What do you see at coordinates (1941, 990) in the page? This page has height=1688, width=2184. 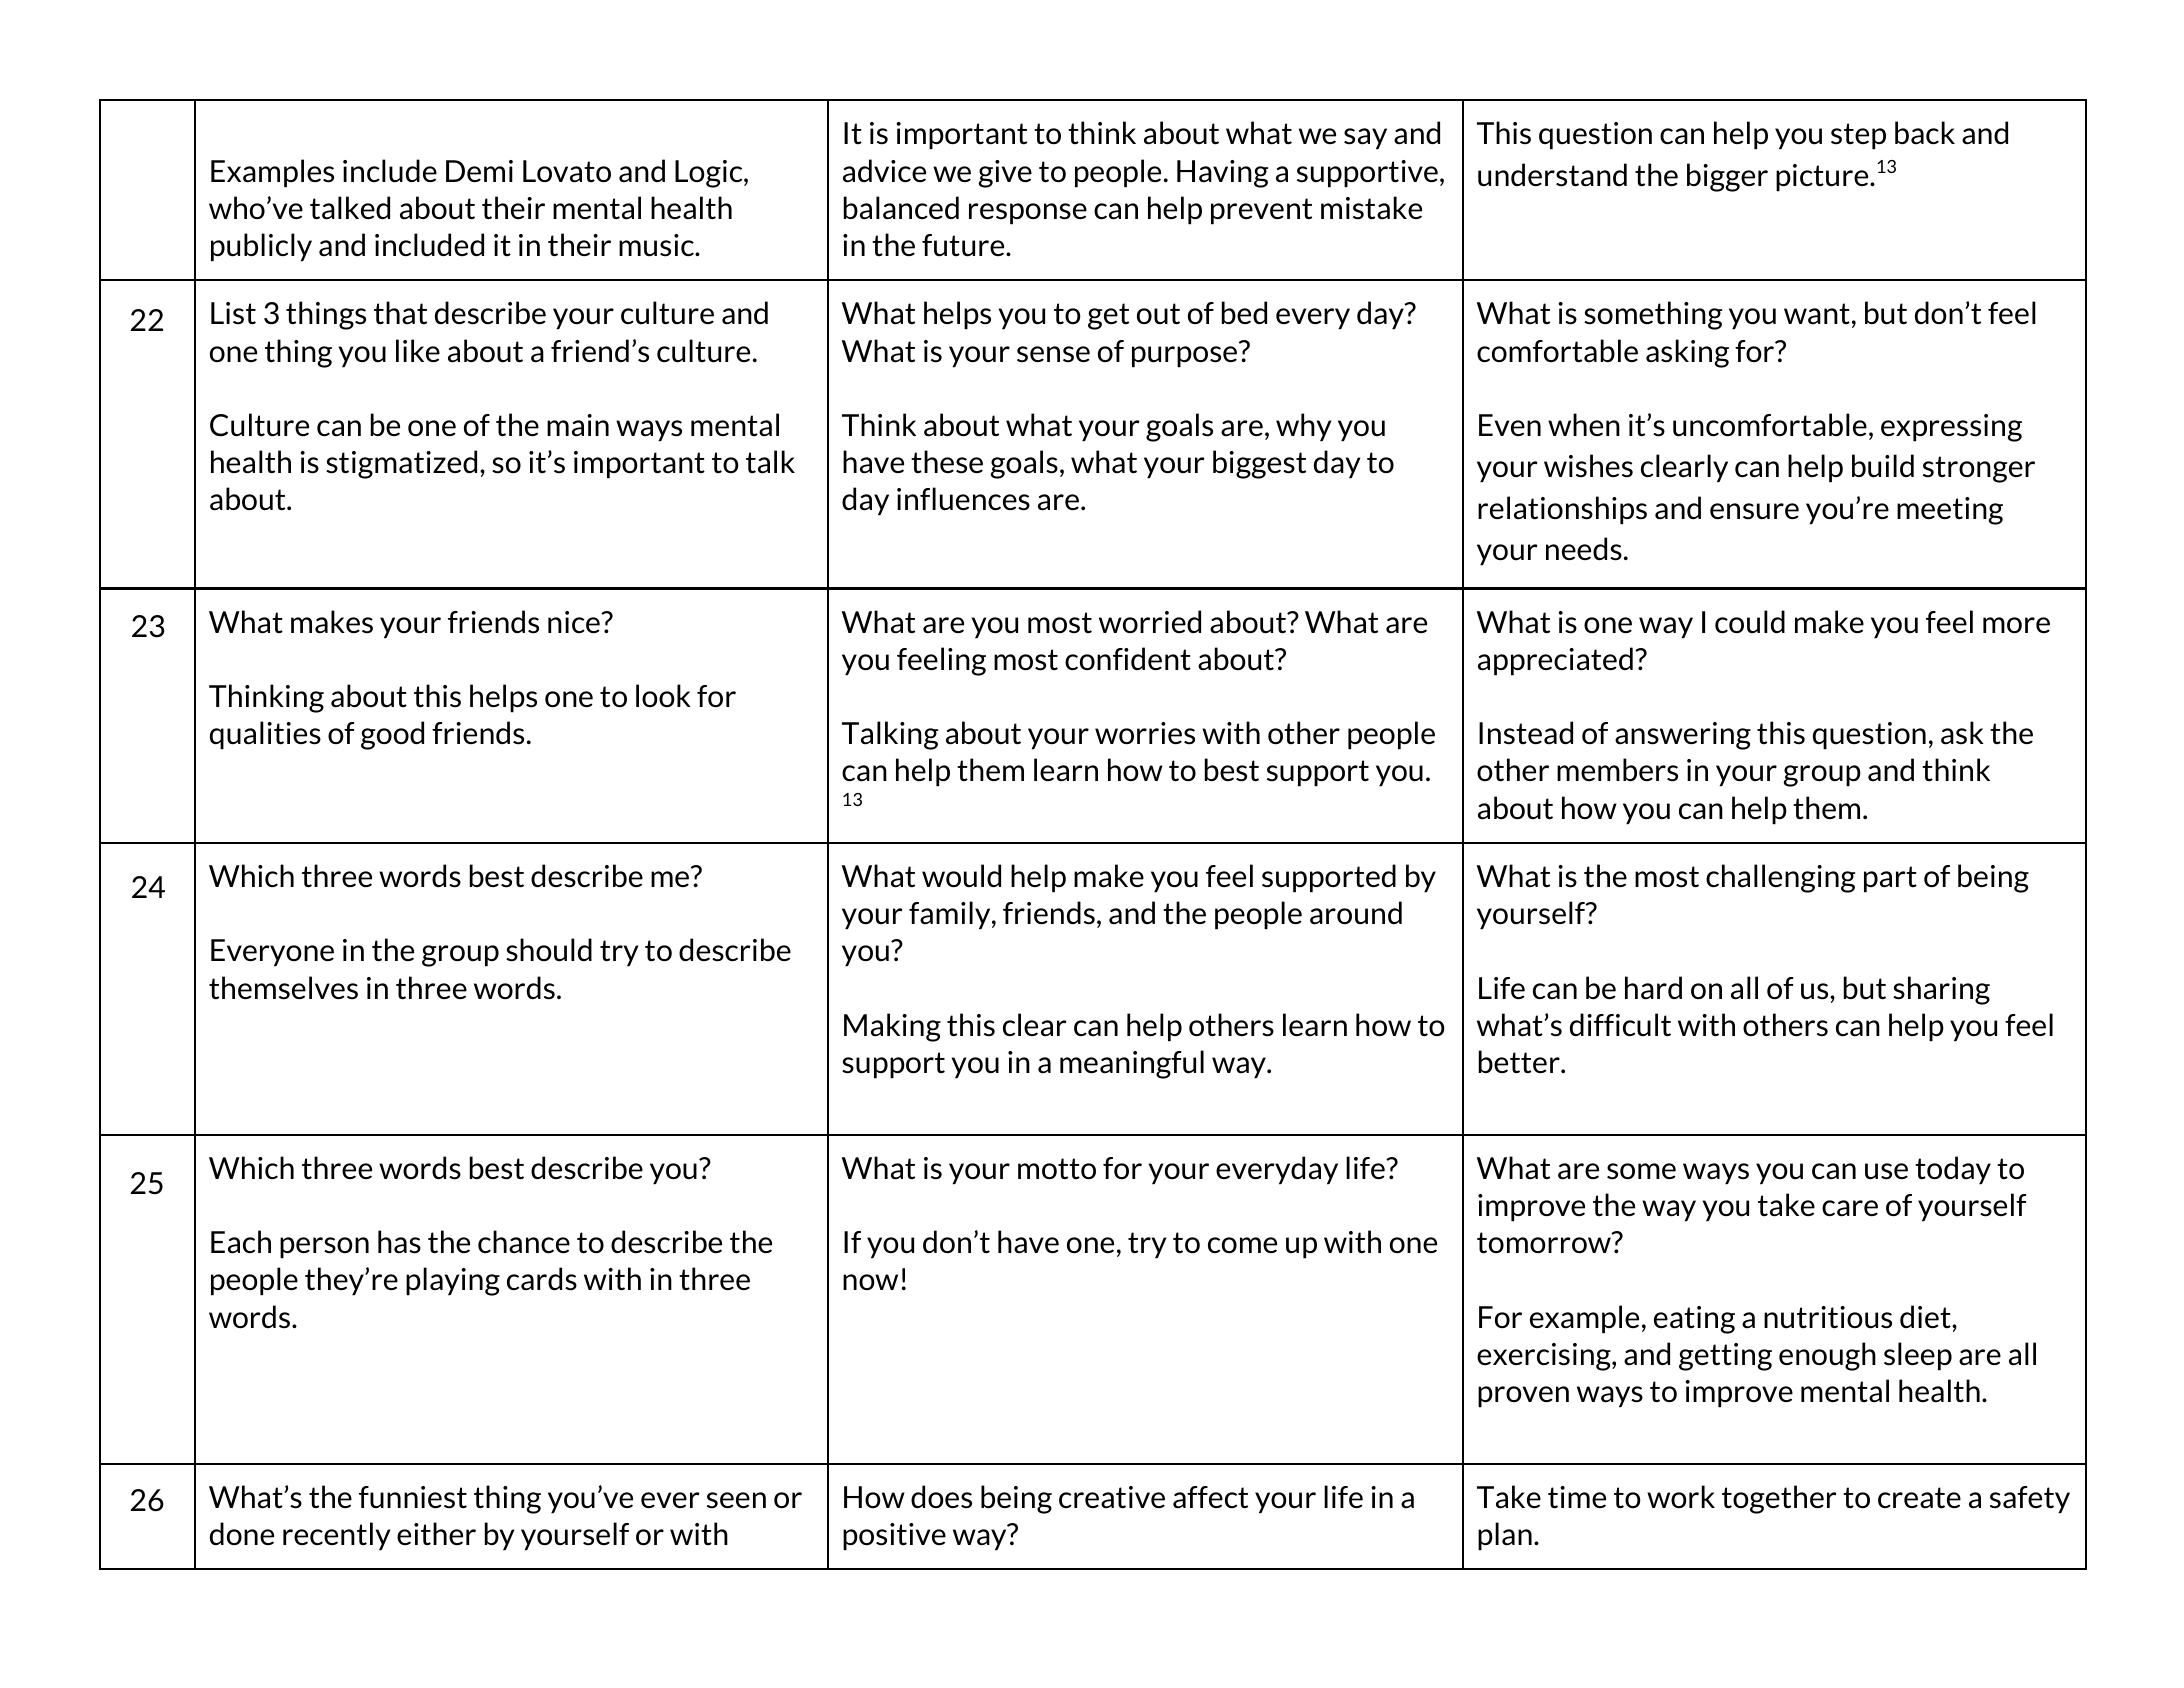 I see `sharing` at bounding box center [1941, 990].
